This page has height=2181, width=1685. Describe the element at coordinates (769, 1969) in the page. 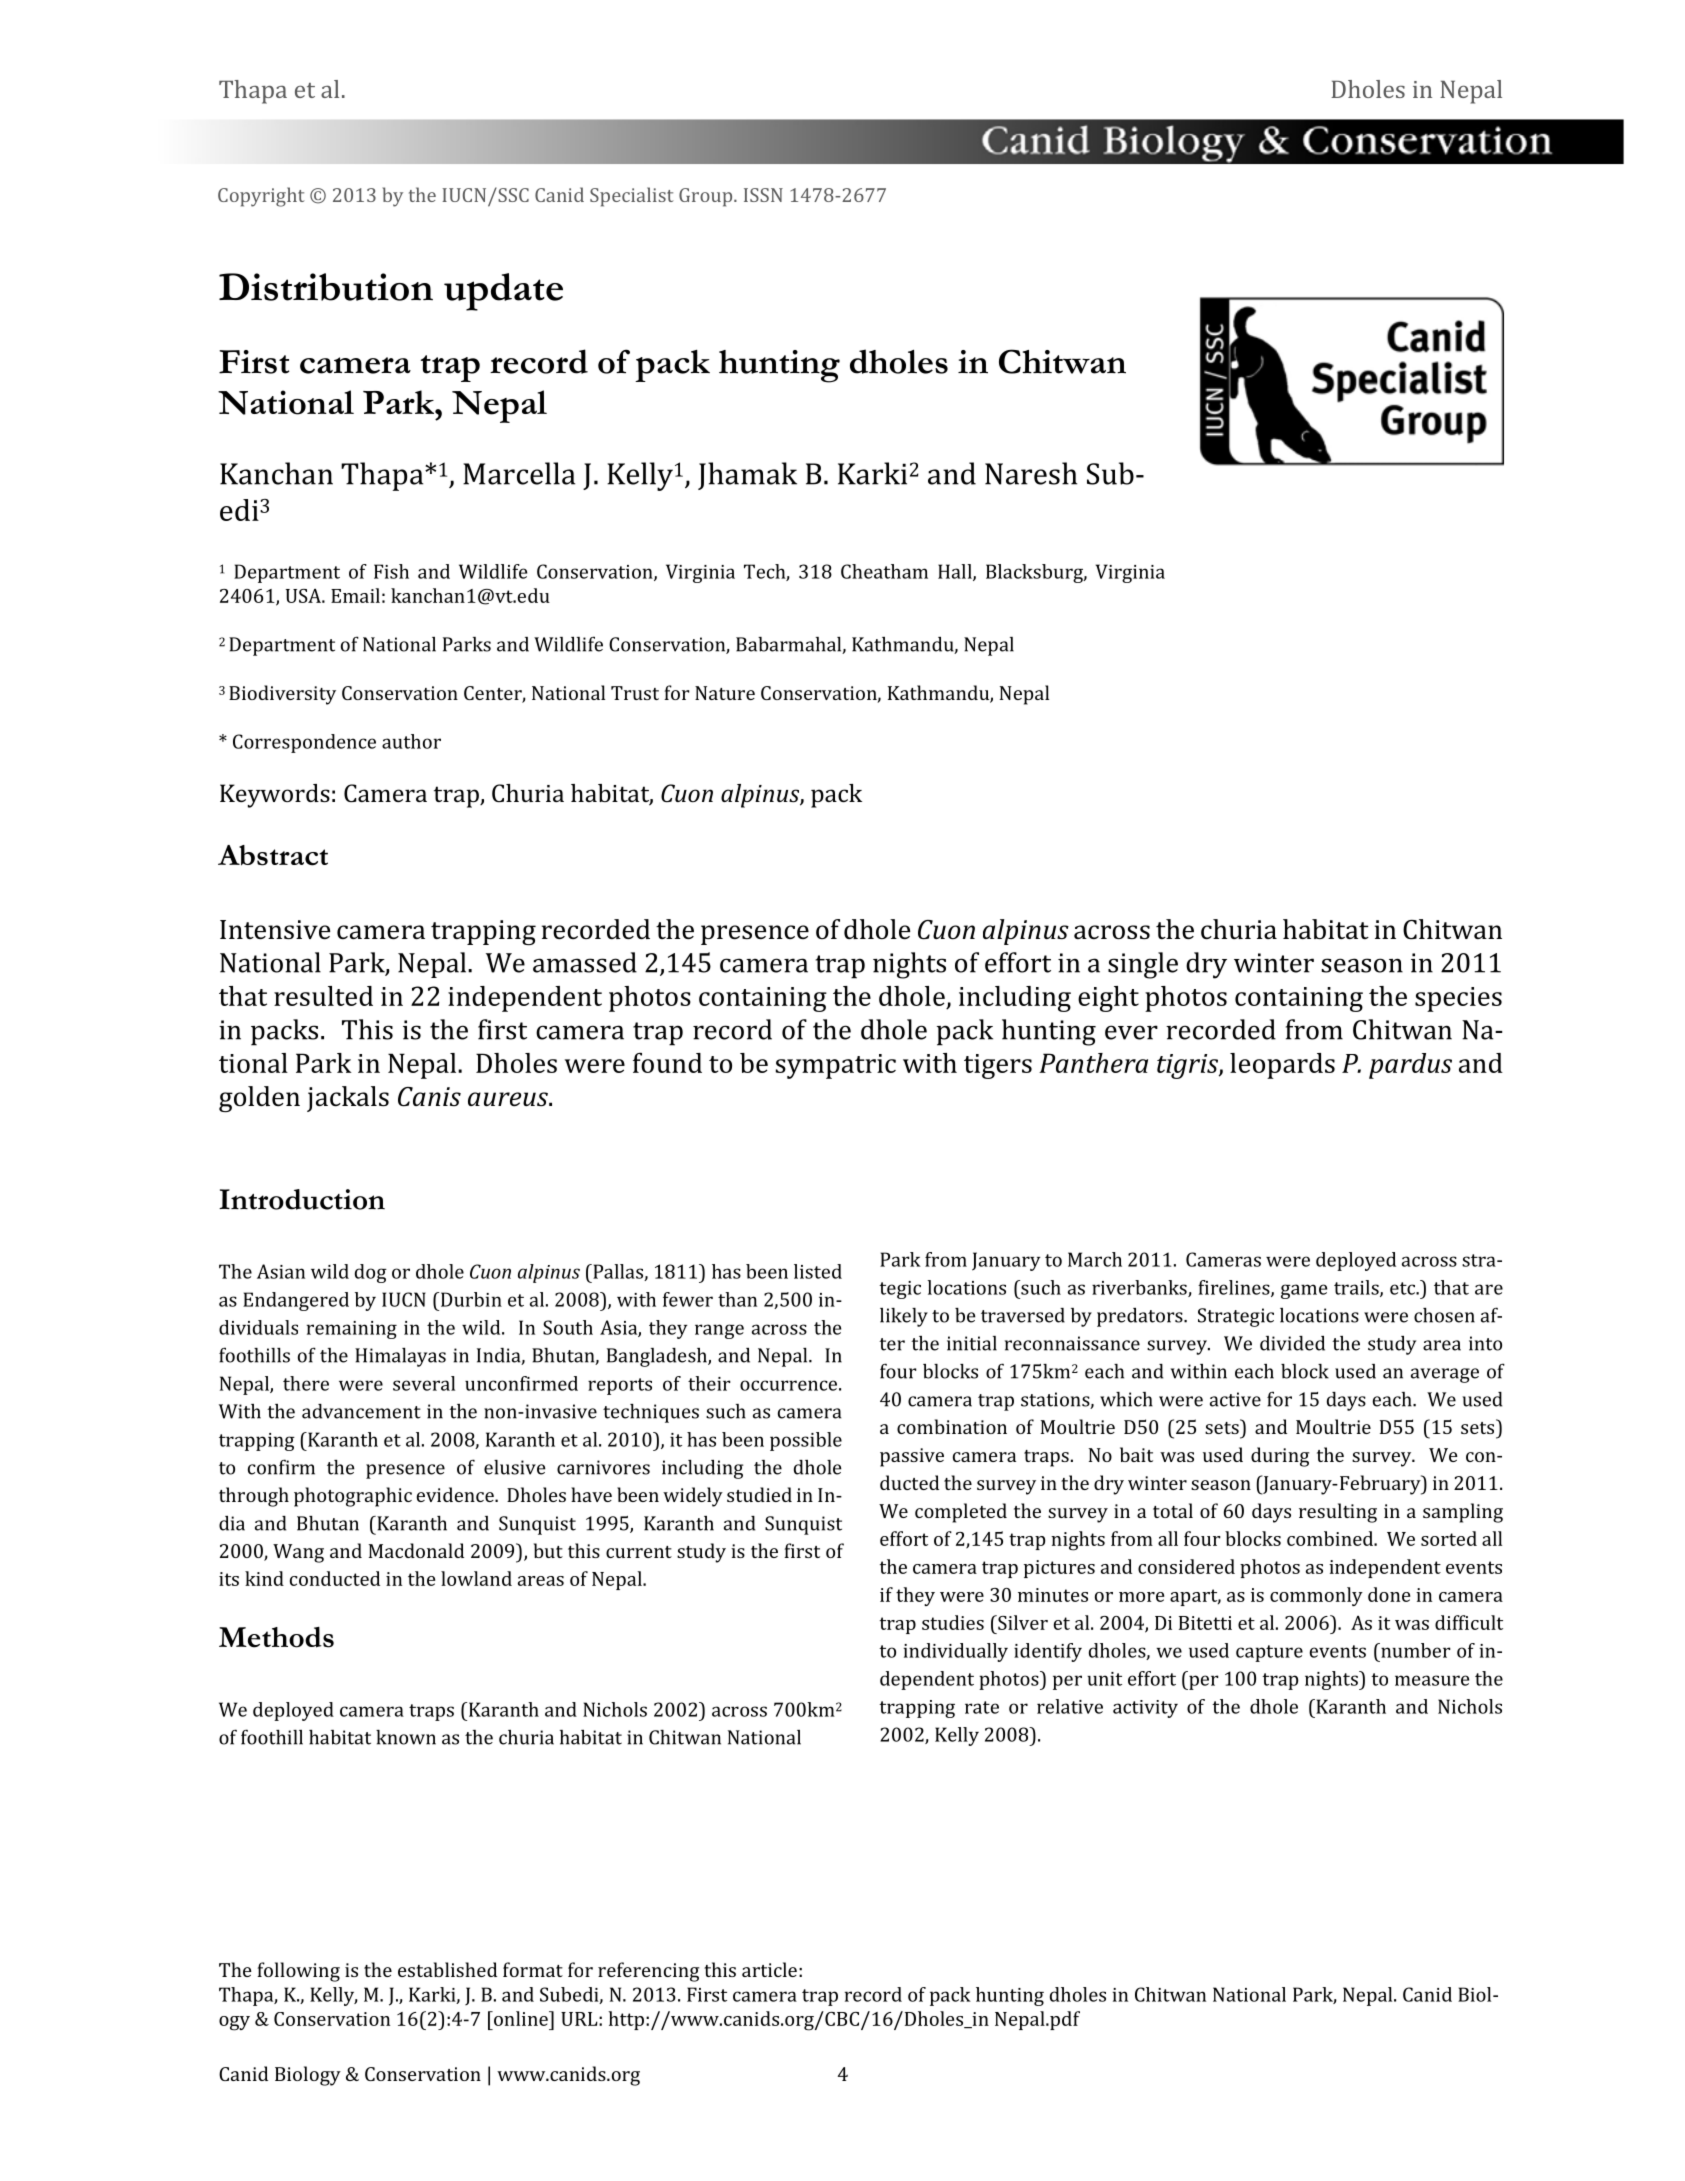

I see `article` at that location.
